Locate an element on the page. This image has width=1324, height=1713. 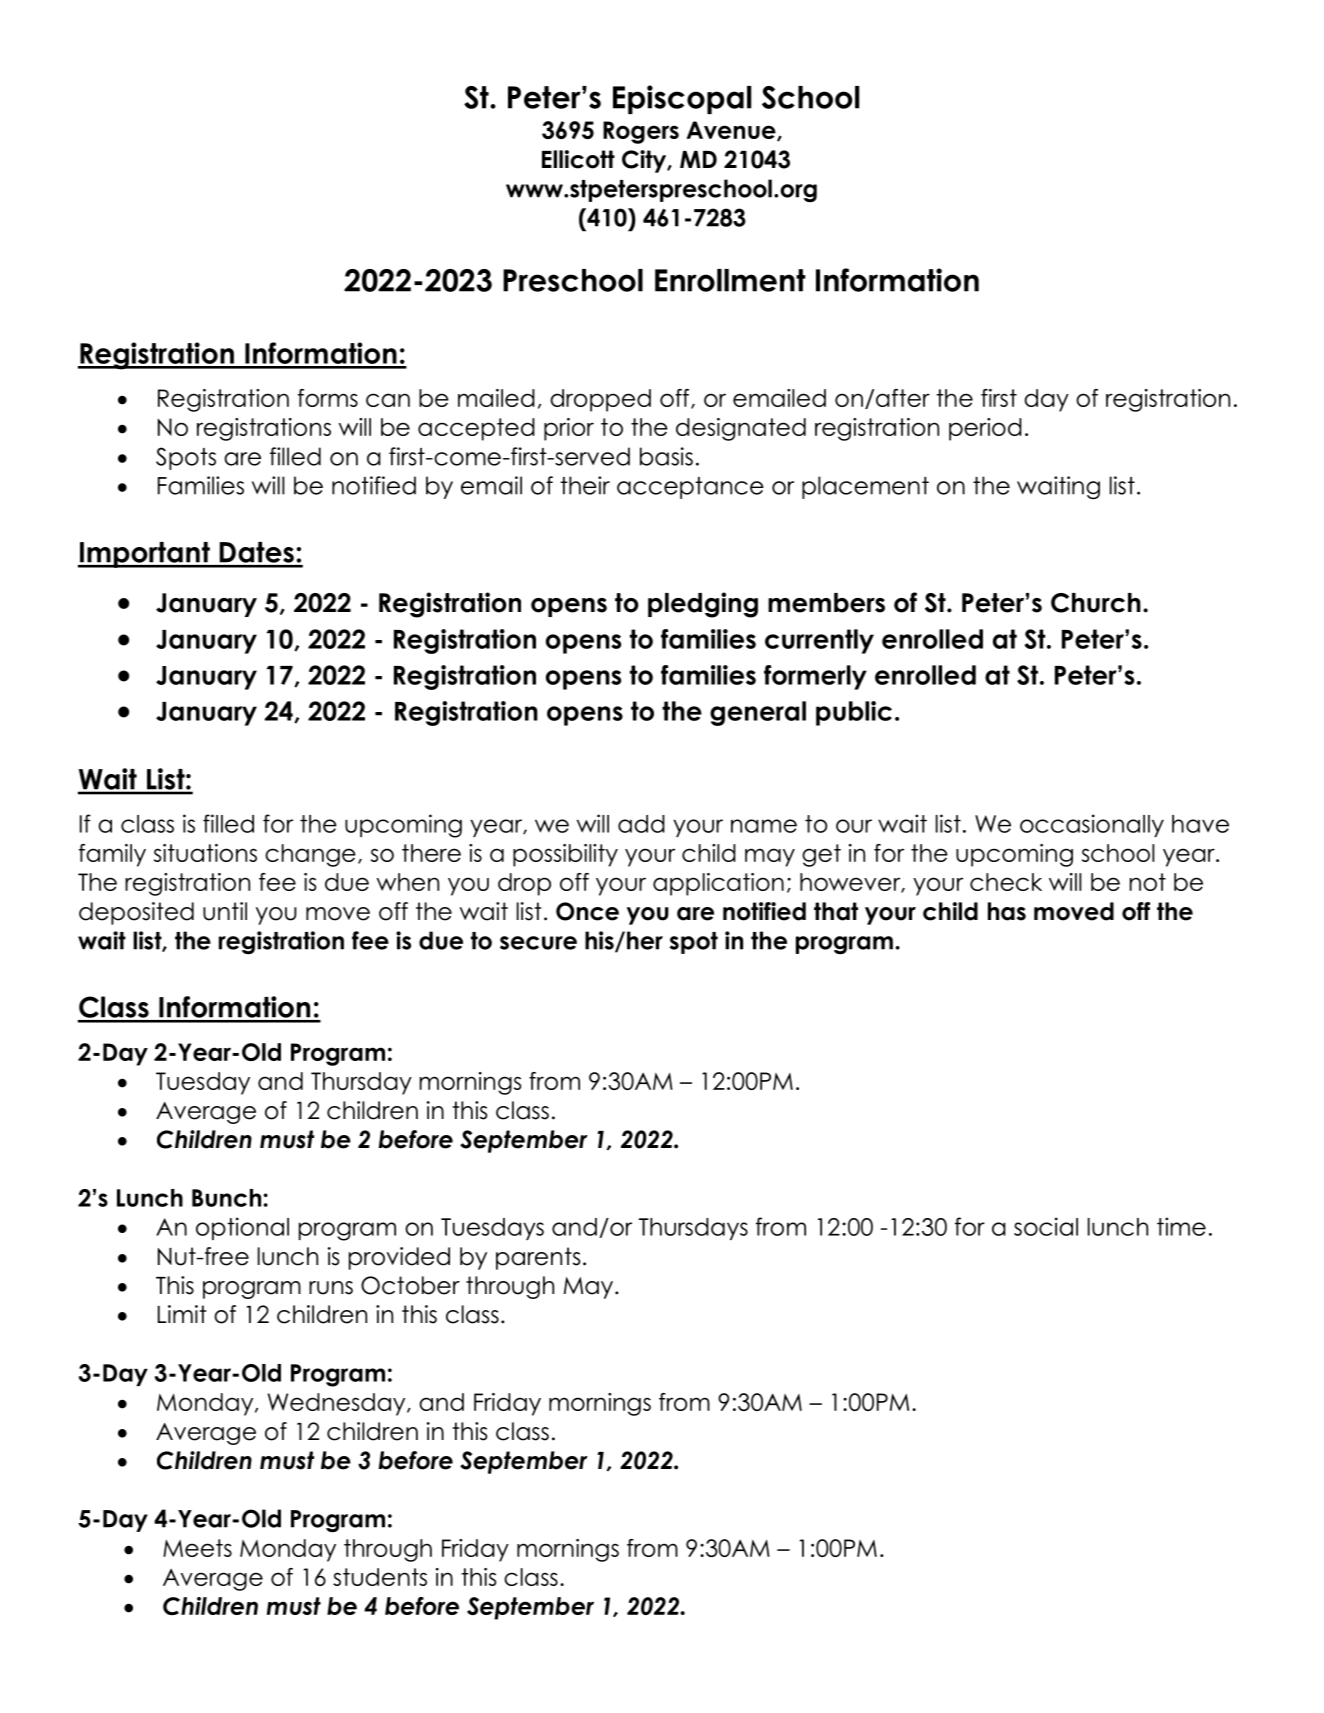
students is located at coordinates (380, 1577).
